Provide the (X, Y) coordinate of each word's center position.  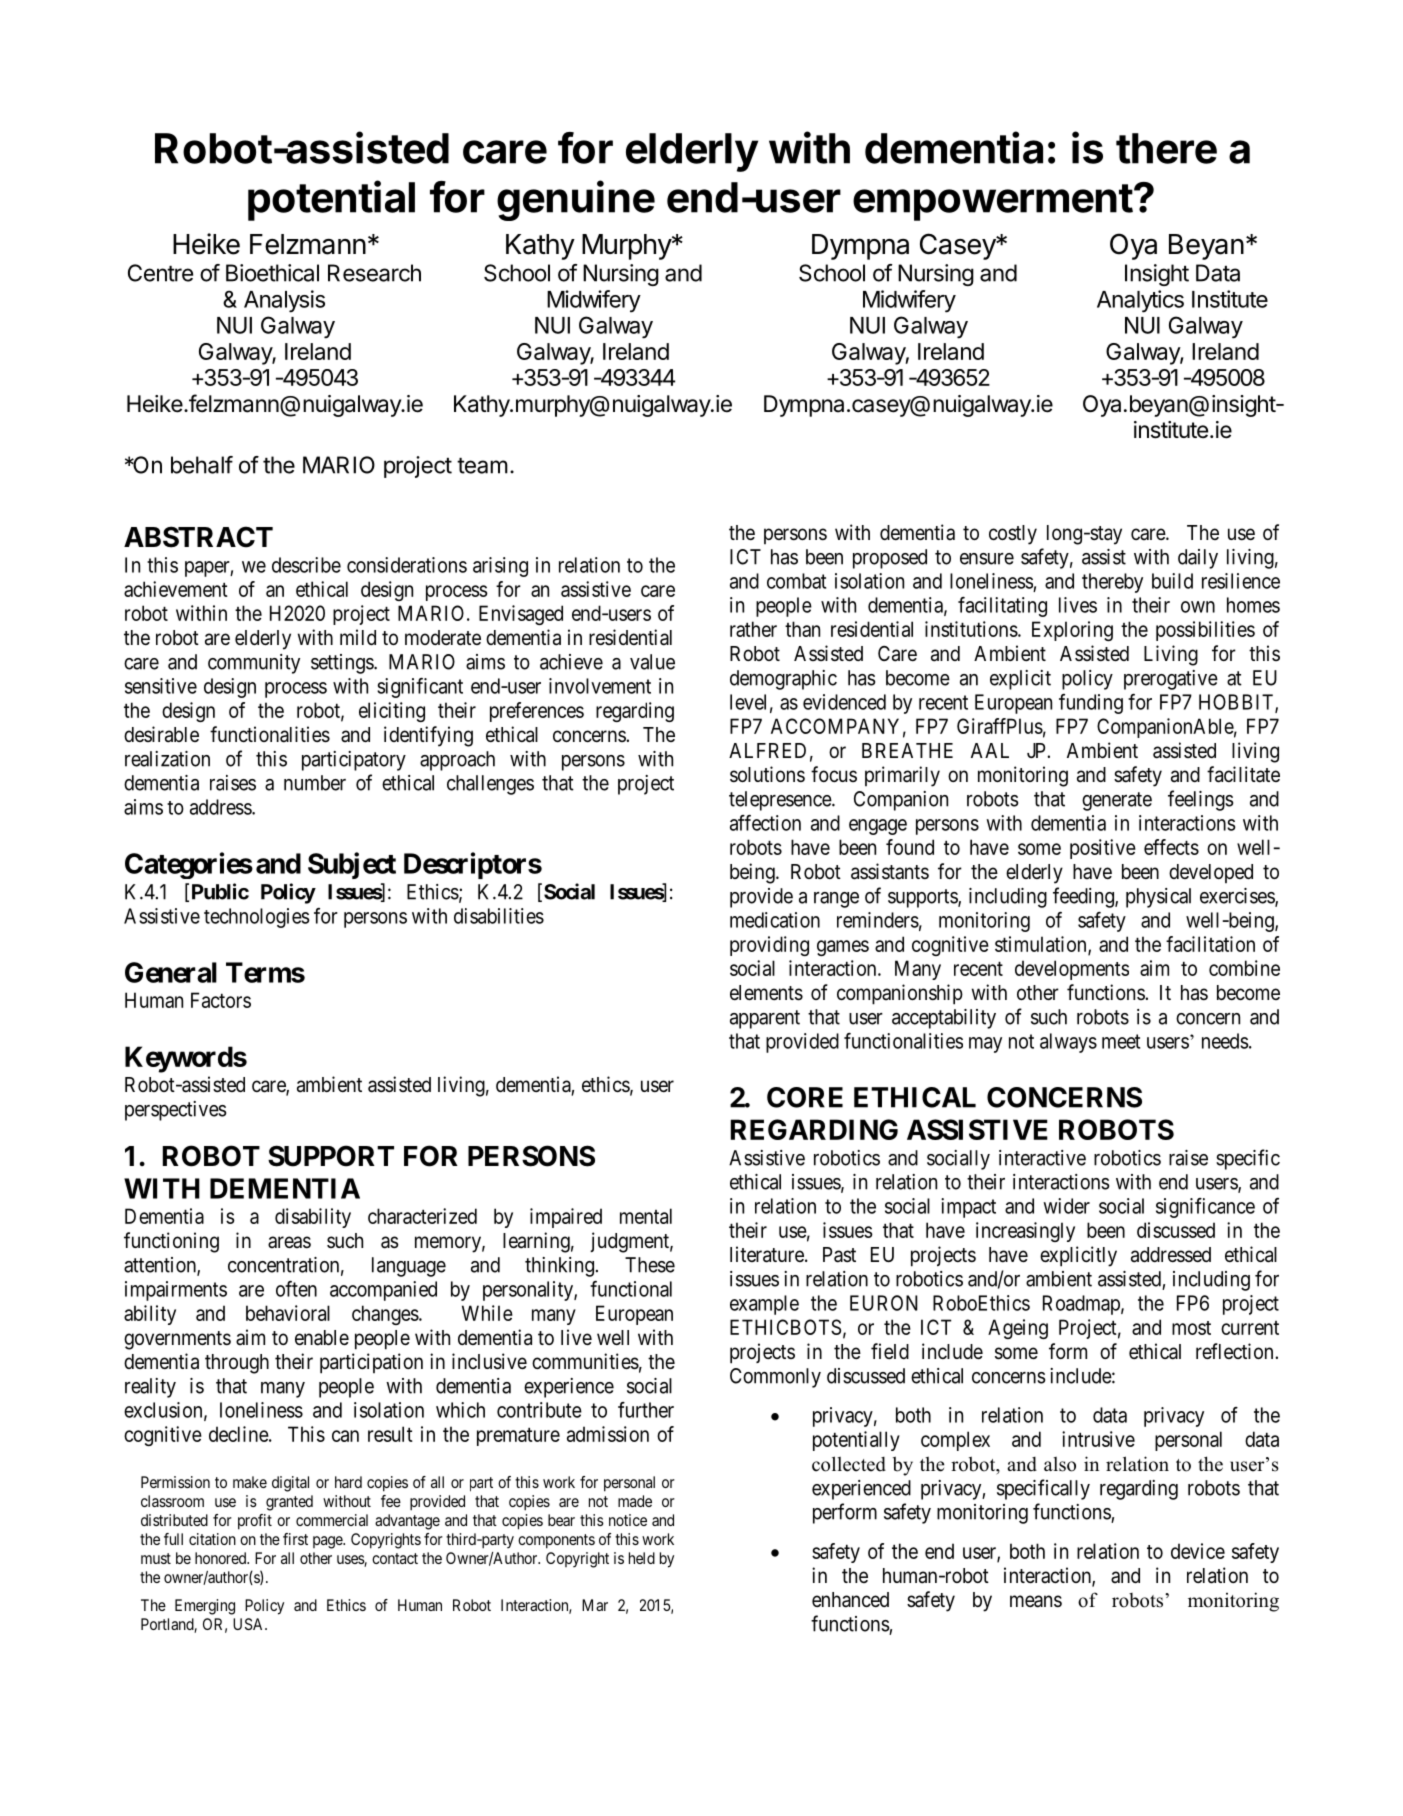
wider (1066, 1206)
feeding (1084, 897)
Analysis (284, 301)
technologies (257, 918)
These (650, 1265)
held (642, 1558)
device (1198, 1551)
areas (289, 1242)
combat (796, 581)
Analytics (1140, 301)
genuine (576, 200)
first (295, 1539)
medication (775, 920)
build (1172, 581)
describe (306, 565)
